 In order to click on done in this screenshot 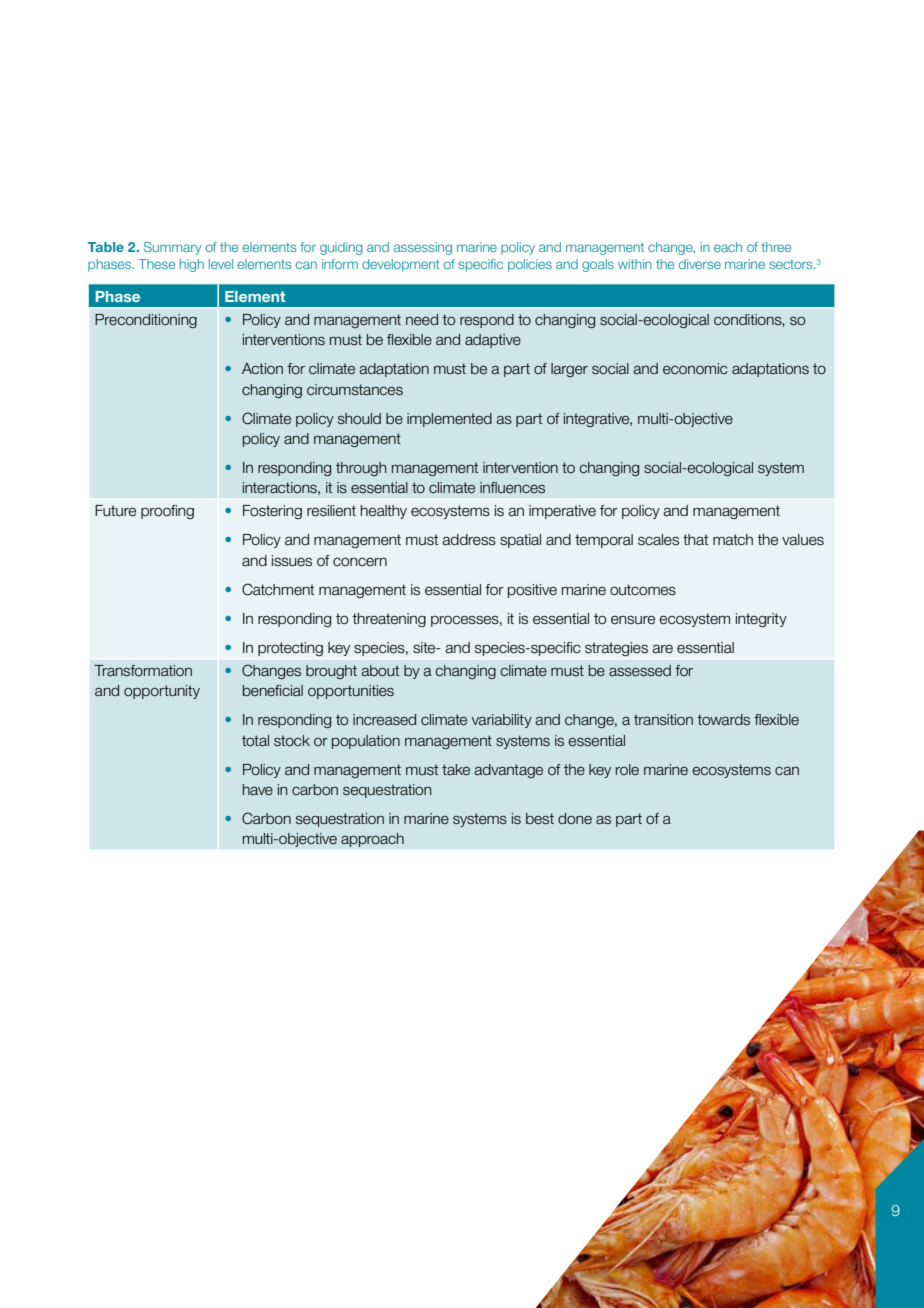, I will do `click(575, 819)`.
